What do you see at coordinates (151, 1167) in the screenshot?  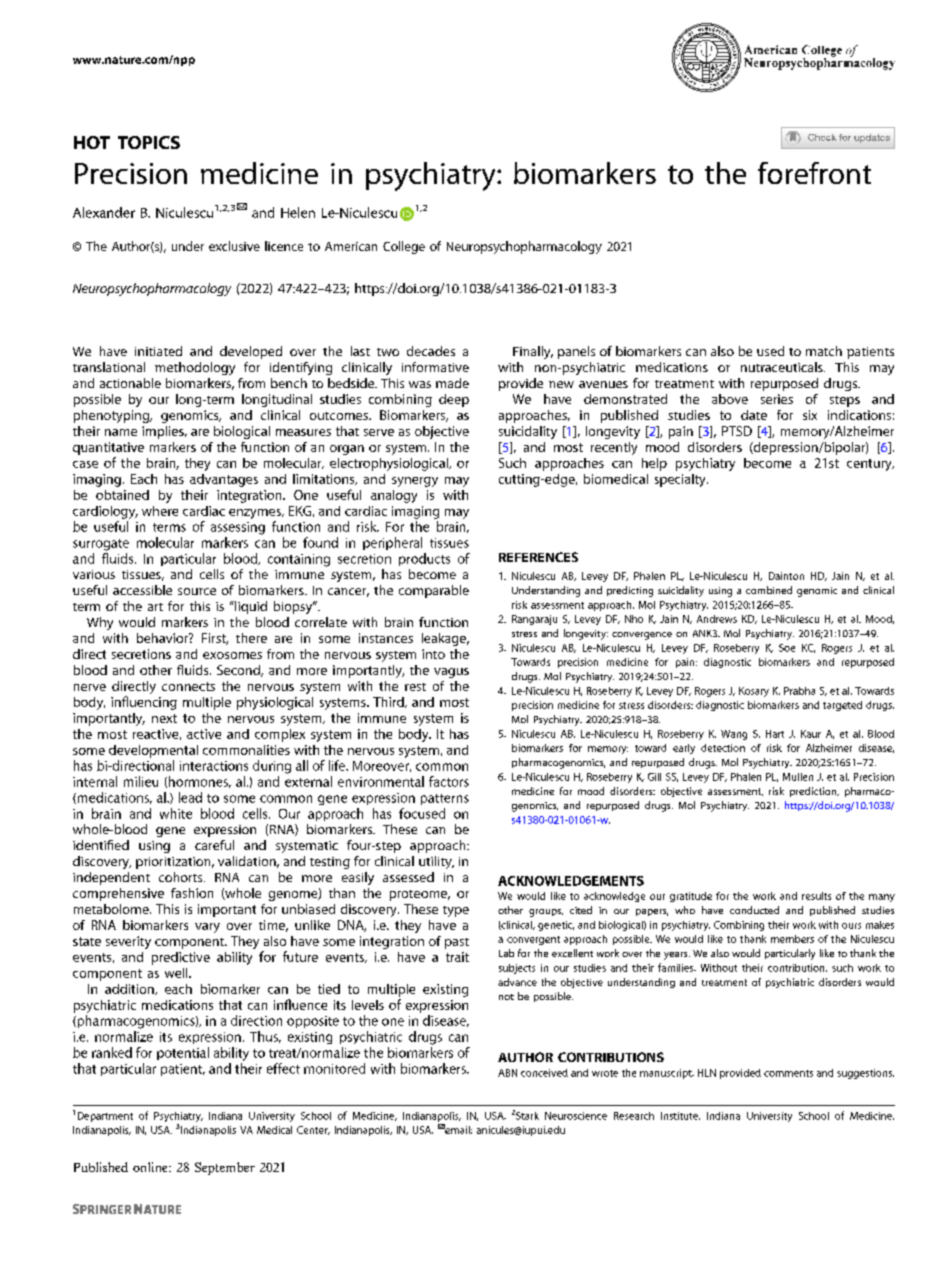 I see `online` at bounding box center [151, 1167].
